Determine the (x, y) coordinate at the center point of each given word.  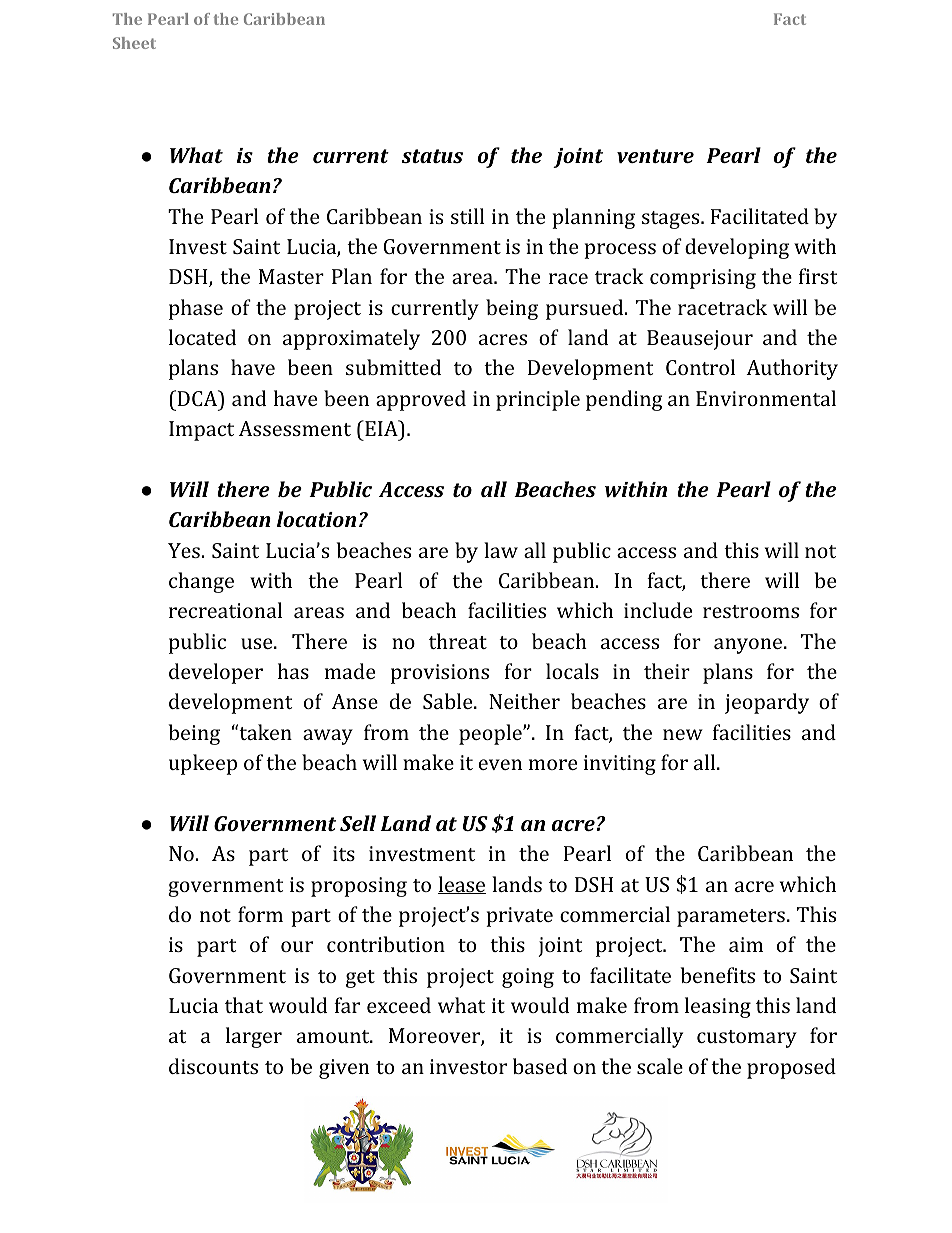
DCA (197, 398)
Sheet (134, 43)
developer (216, 673)
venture (655, 156)
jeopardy (767, 703)
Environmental (766, 398)
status (432, 156)
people (491, 734)
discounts (213, 1066)
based (540, 1066)
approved (421, 400)
